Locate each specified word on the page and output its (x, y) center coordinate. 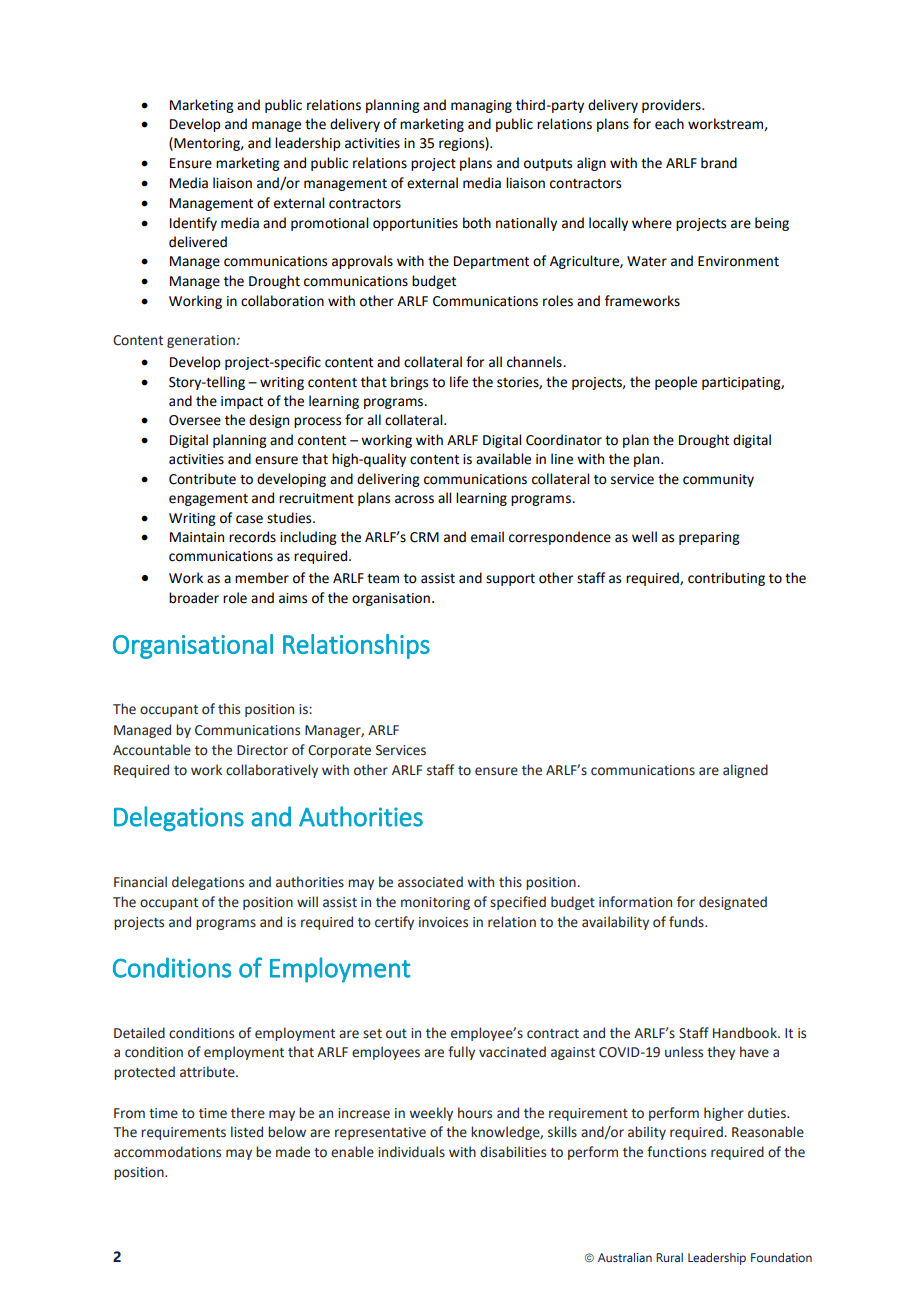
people (676, 383)
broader (194, 598)
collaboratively (272, 771)
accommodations (167, 1152)
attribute (208, 1072)
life (459, 382)
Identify (193, 224)
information (635, 902)
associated (430, 882)
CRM (424, 537)
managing (481, 106)
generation (201, 341)
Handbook (746, 1033)
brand (719, 163)
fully (461, 1053)
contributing (726, 579)
